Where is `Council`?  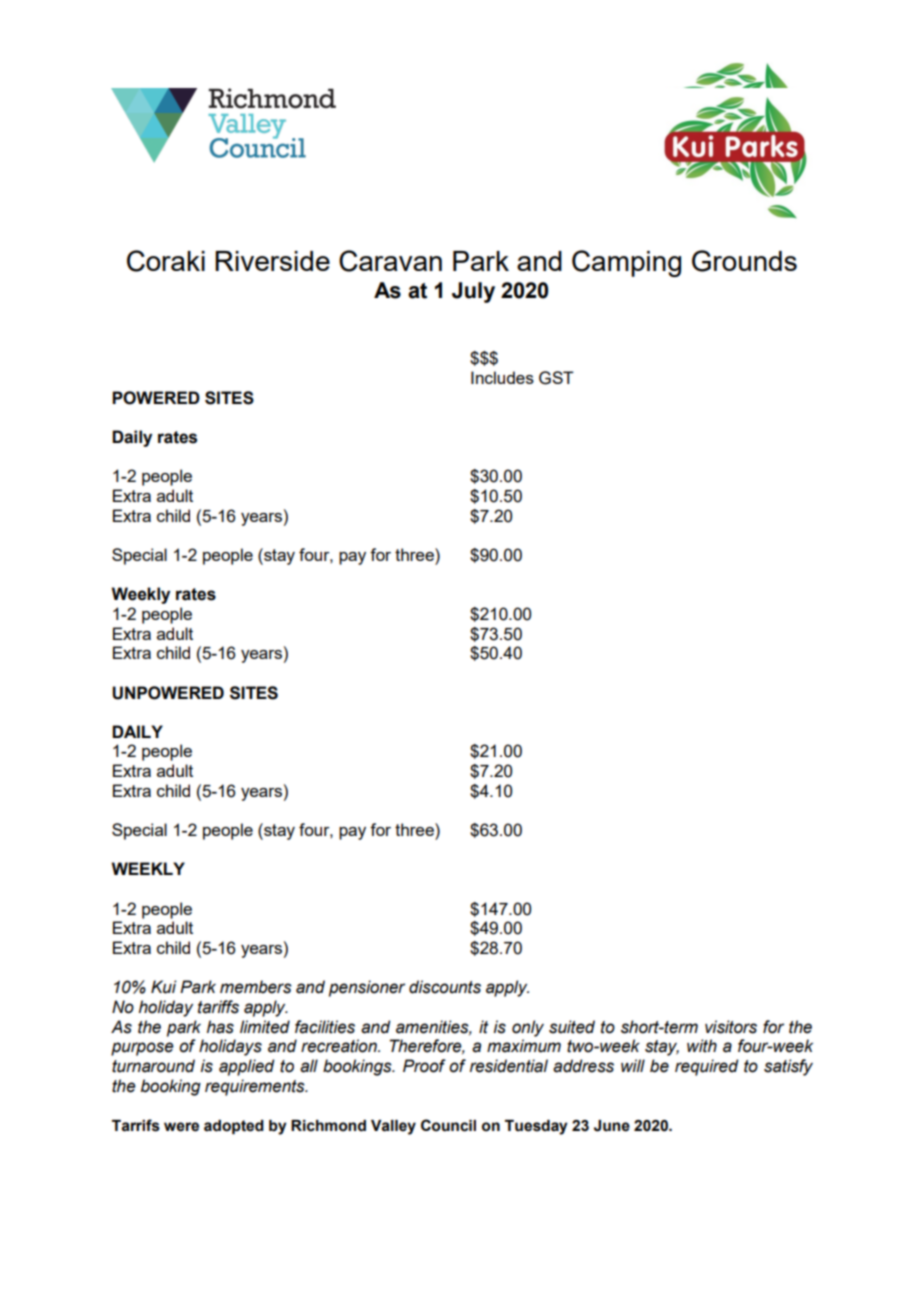
Council is located at coordinates (448, 1125).
